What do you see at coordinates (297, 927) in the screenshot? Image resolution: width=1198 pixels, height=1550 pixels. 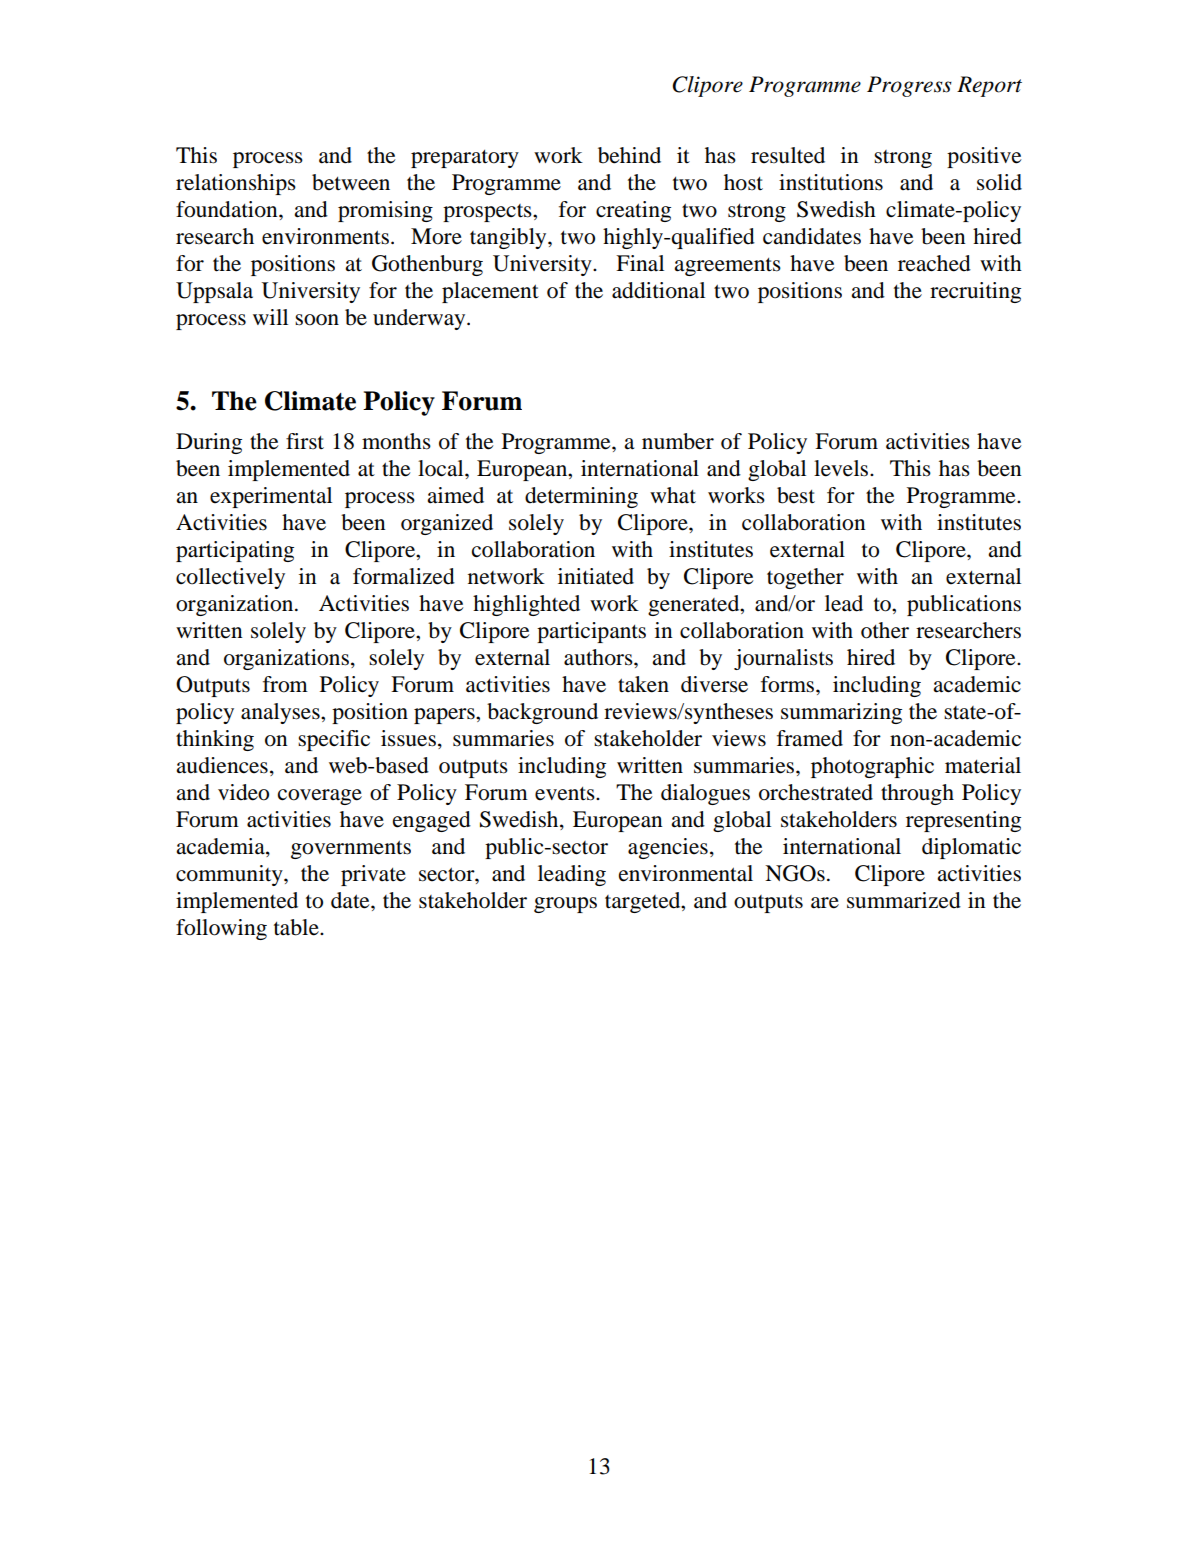 I see `table` at bounding box center [297, 927].
